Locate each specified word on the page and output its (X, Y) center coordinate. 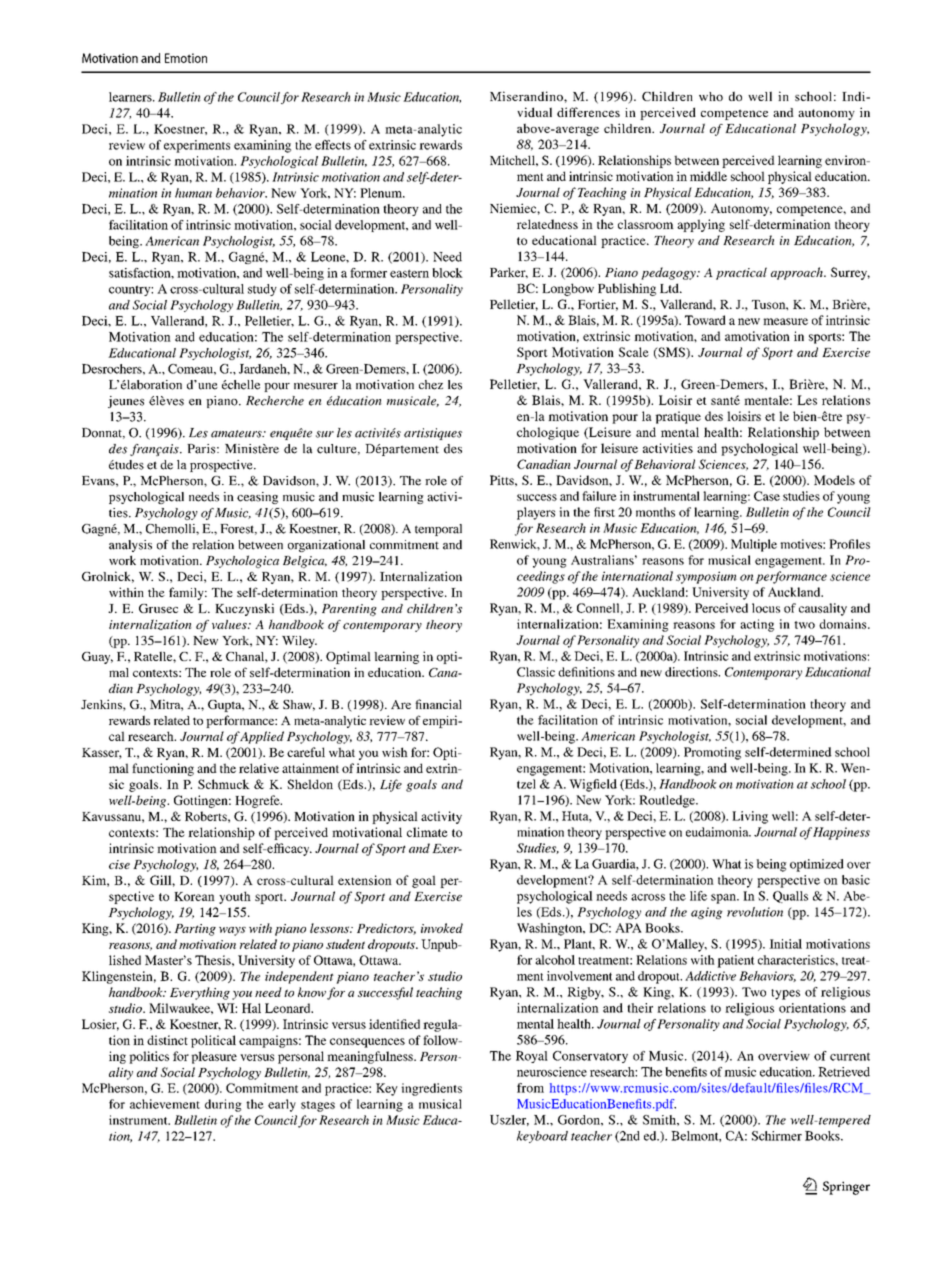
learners (131, 97)
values (230, 624)
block (447, 273)
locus (766, 608)
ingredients (431, 1089)
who (711, 96)
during (223, 1105)
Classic (536, 672)
